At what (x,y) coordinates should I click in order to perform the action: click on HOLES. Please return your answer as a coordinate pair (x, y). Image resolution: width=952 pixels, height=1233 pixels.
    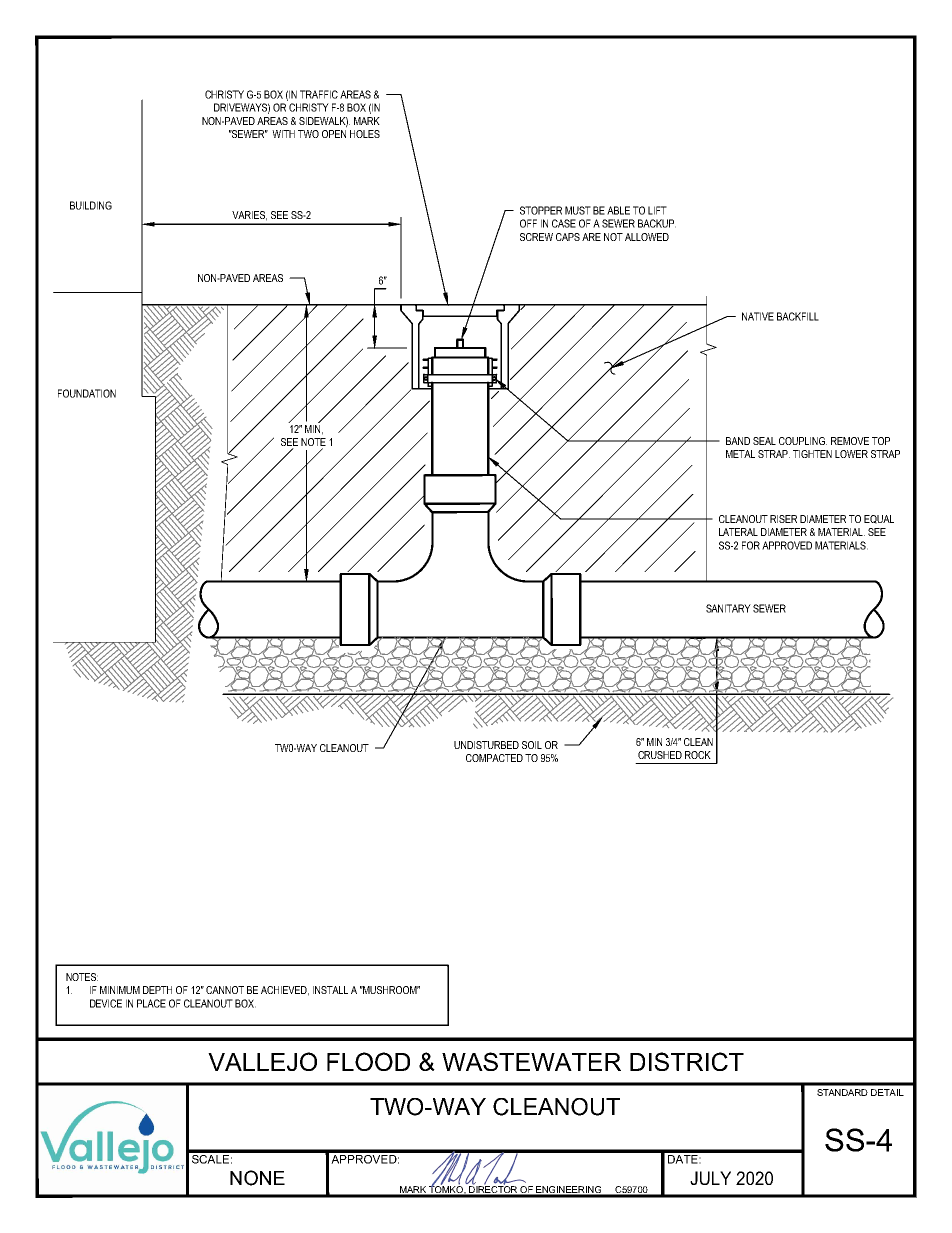
    Looking at the image, I should click on (365, 134).
